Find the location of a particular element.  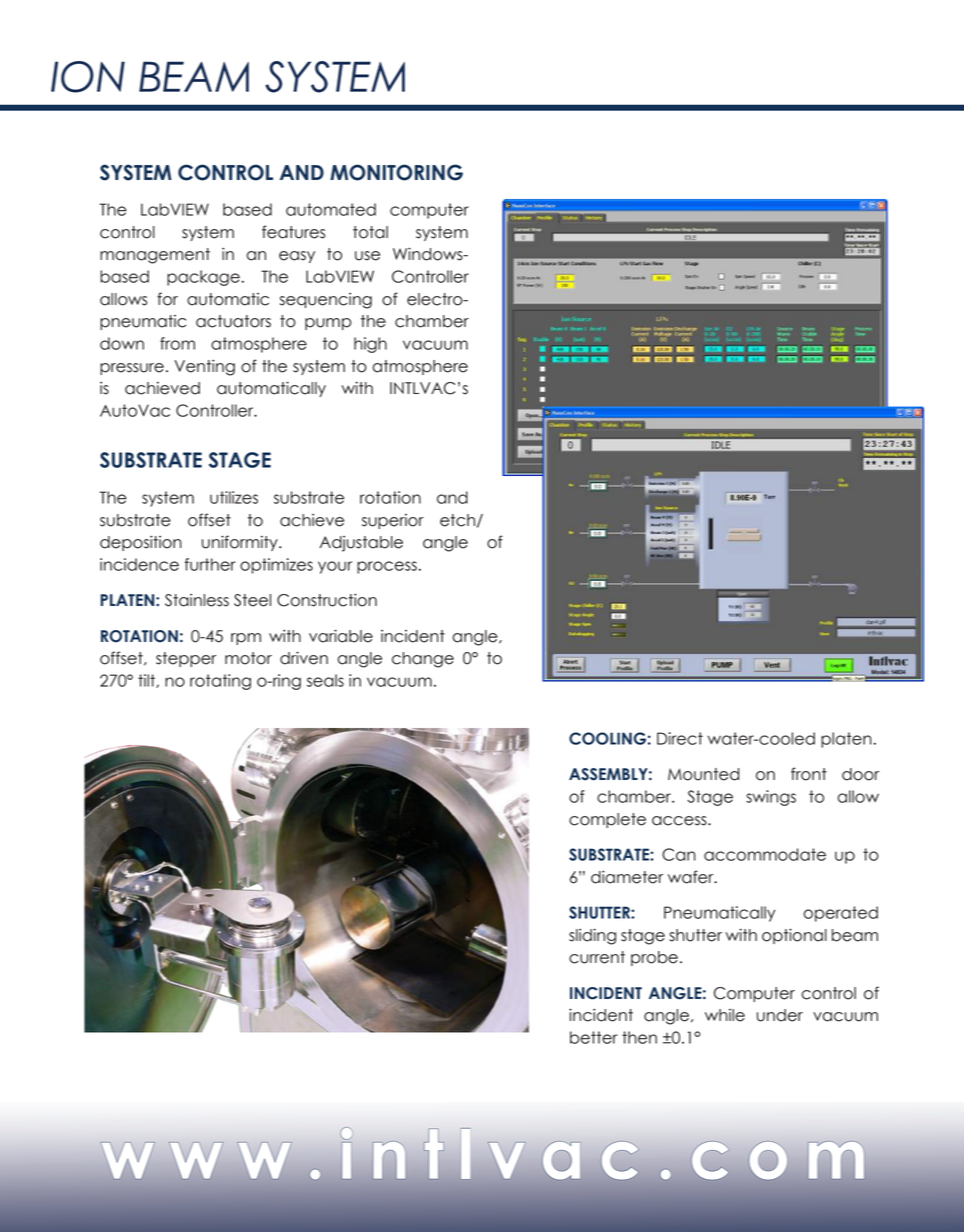

process is located at coordinates (387, 567).
